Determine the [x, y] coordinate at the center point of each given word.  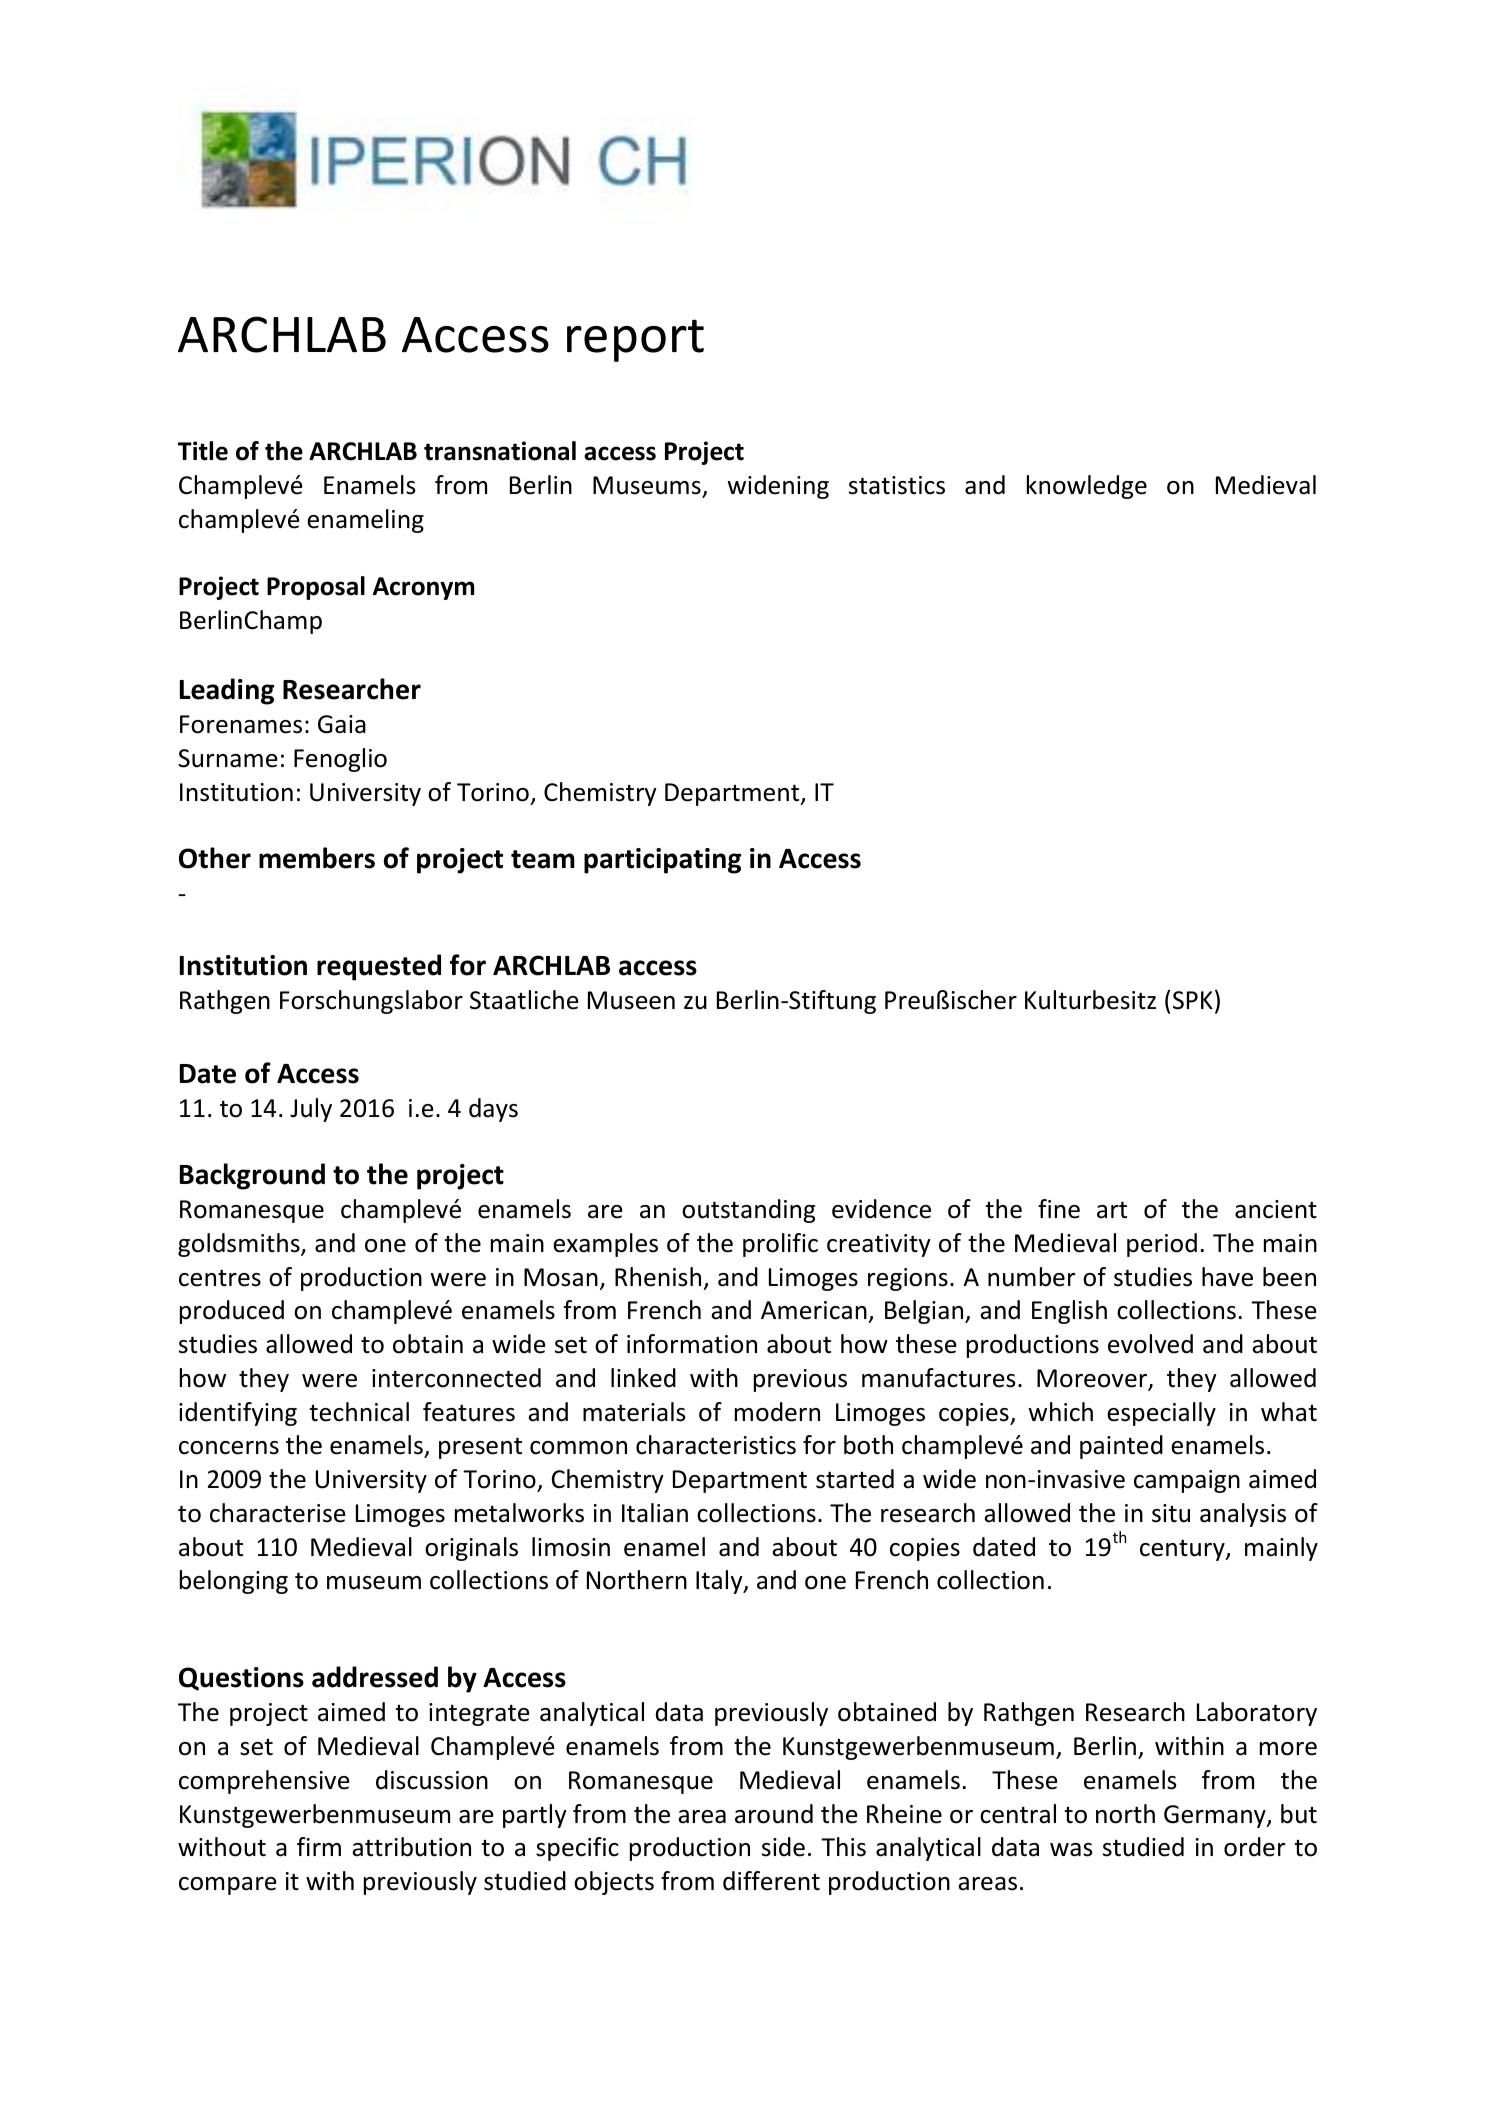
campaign [1187, 1481]
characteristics [716, 1445]
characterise [278, 1513]
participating [662, 861]
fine [1059, 1209]
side [783, 1847]
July [311, 1110]
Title [203, 451]
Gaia [342, 724]
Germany [1216, 1816]
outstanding [748, 1211]
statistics [897, 485]
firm [319, 1846]
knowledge [1087, 487]
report [635, 340]
